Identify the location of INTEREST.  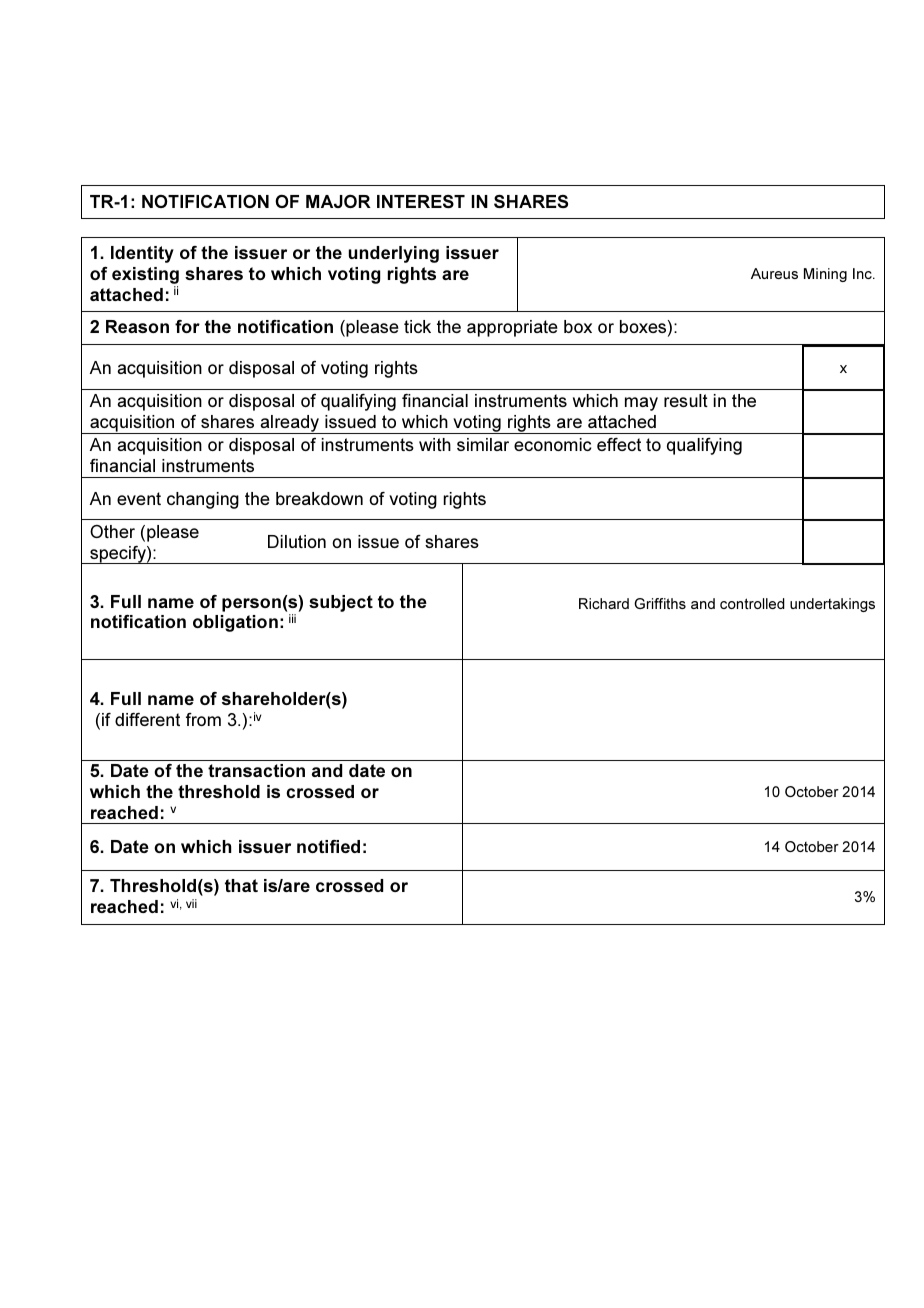
(421, 201).
